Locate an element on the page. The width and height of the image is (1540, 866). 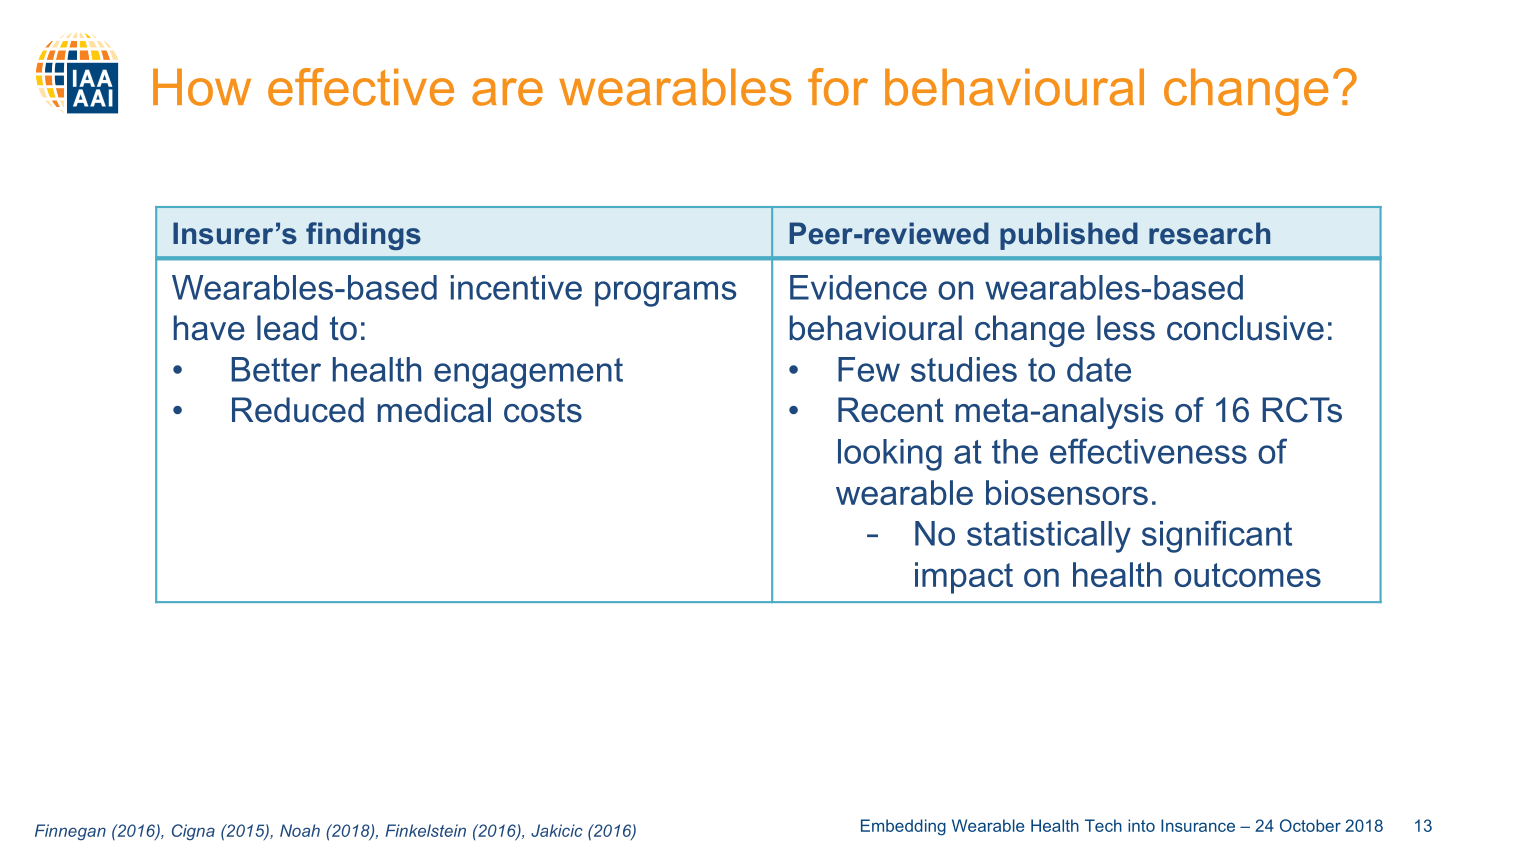
Cigna is located at coordinates (193, 832).
